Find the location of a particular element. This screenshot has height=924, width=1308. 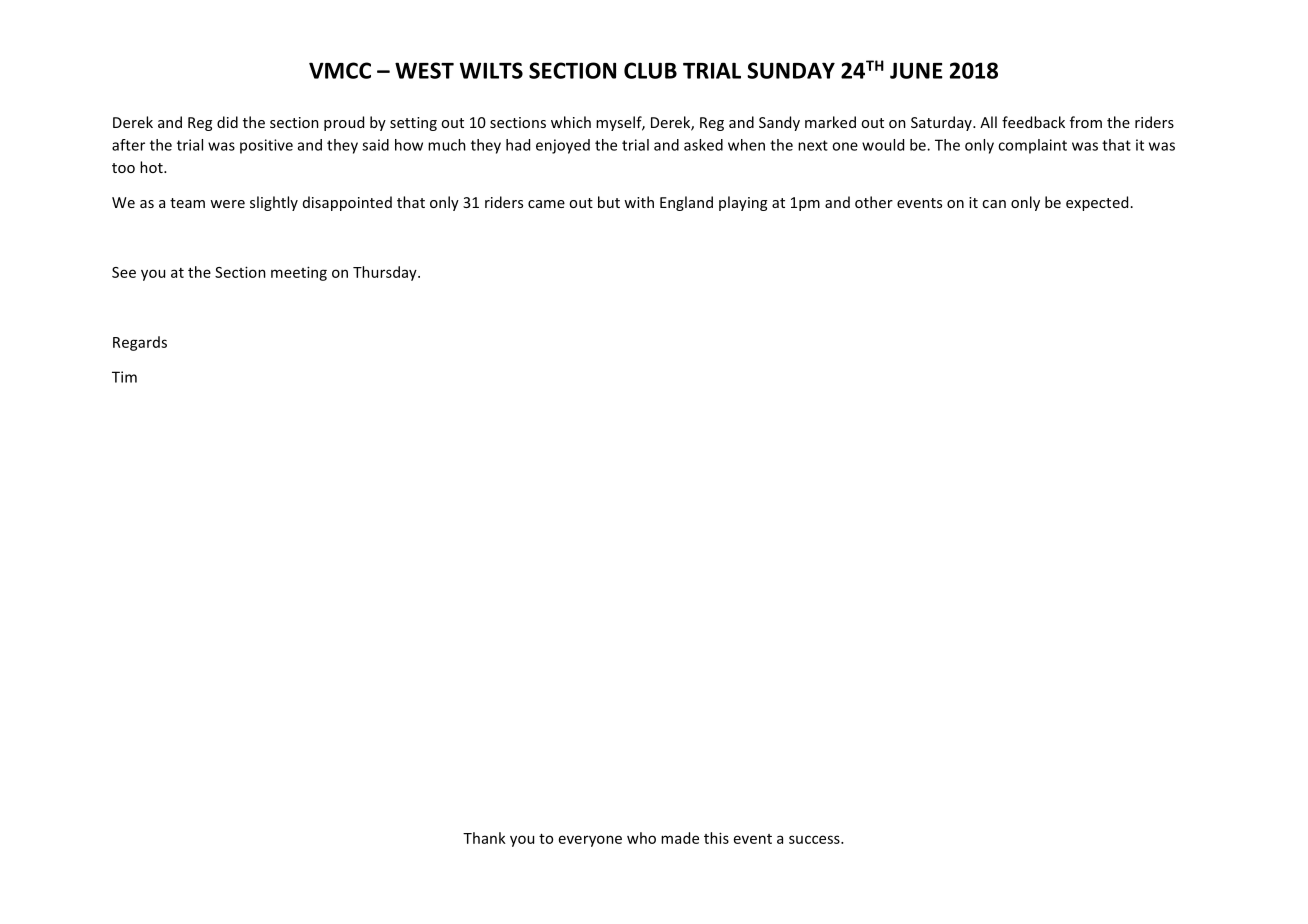

this is located at coordinates (716, 838).
